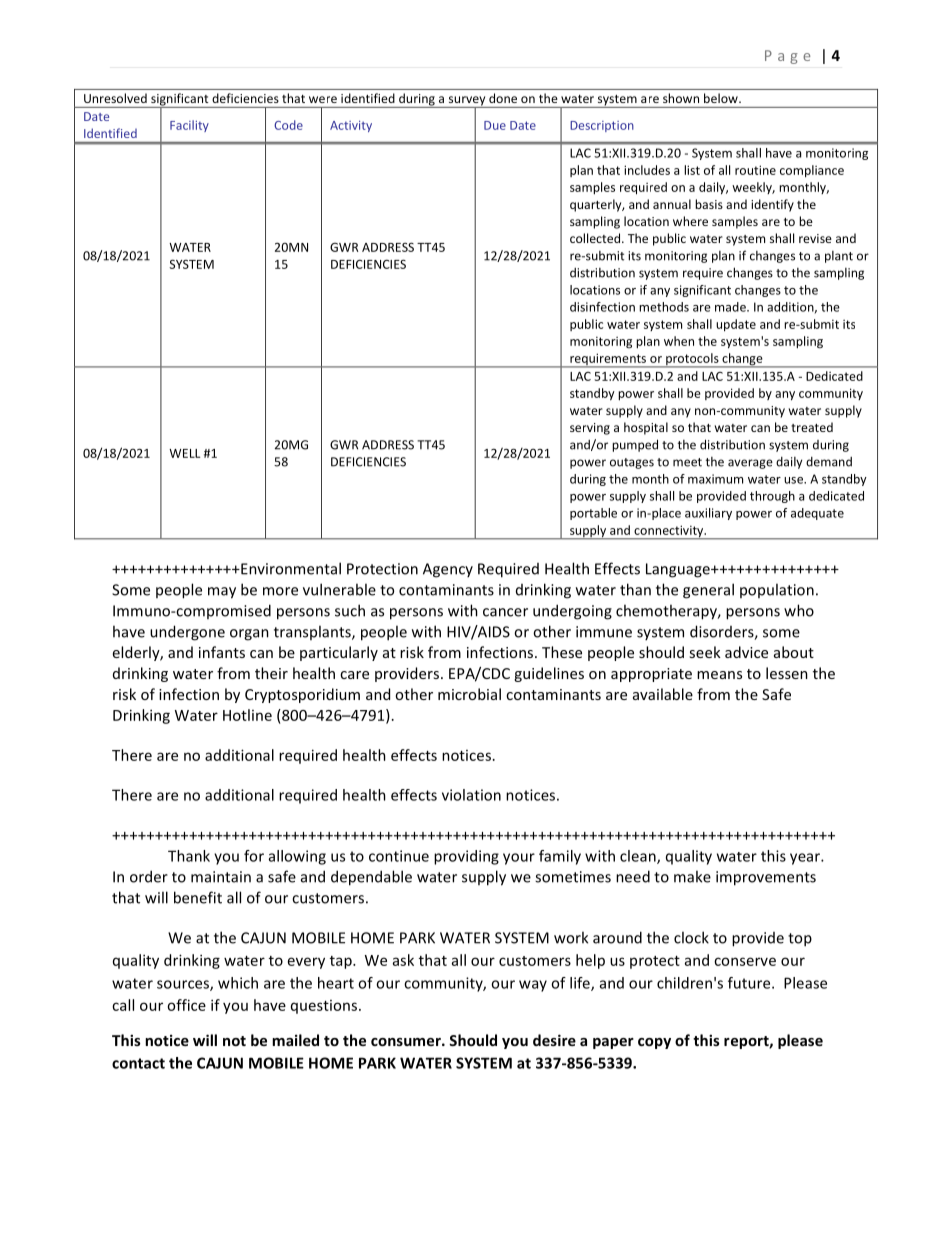 The image size is (952, 1233). Describe the element at coordinates (189, 126) in the screenshot. I see `Facility` at that location.
